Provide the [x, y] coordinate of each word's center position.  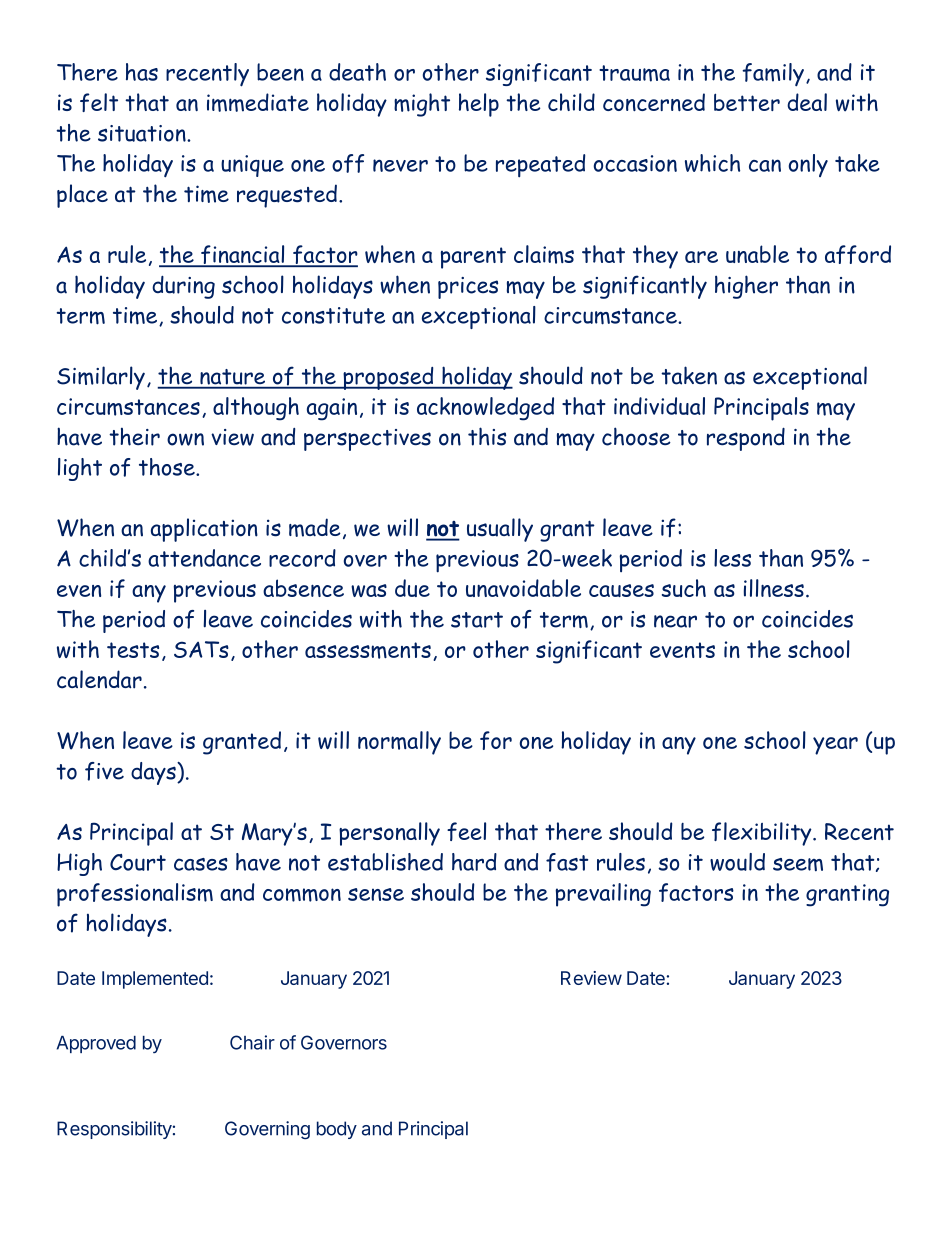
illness [774, 588]
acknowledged [485, 409]
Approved [96, 1044]
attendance [204, 558]
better [747, 102]
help [479, 105]
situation [143, 133]
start [477, 620]
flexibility [763, 834]
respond [746, 439]
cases [201, 864]
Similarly [101, 378]
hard [474, 862]
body [337, 1130]
